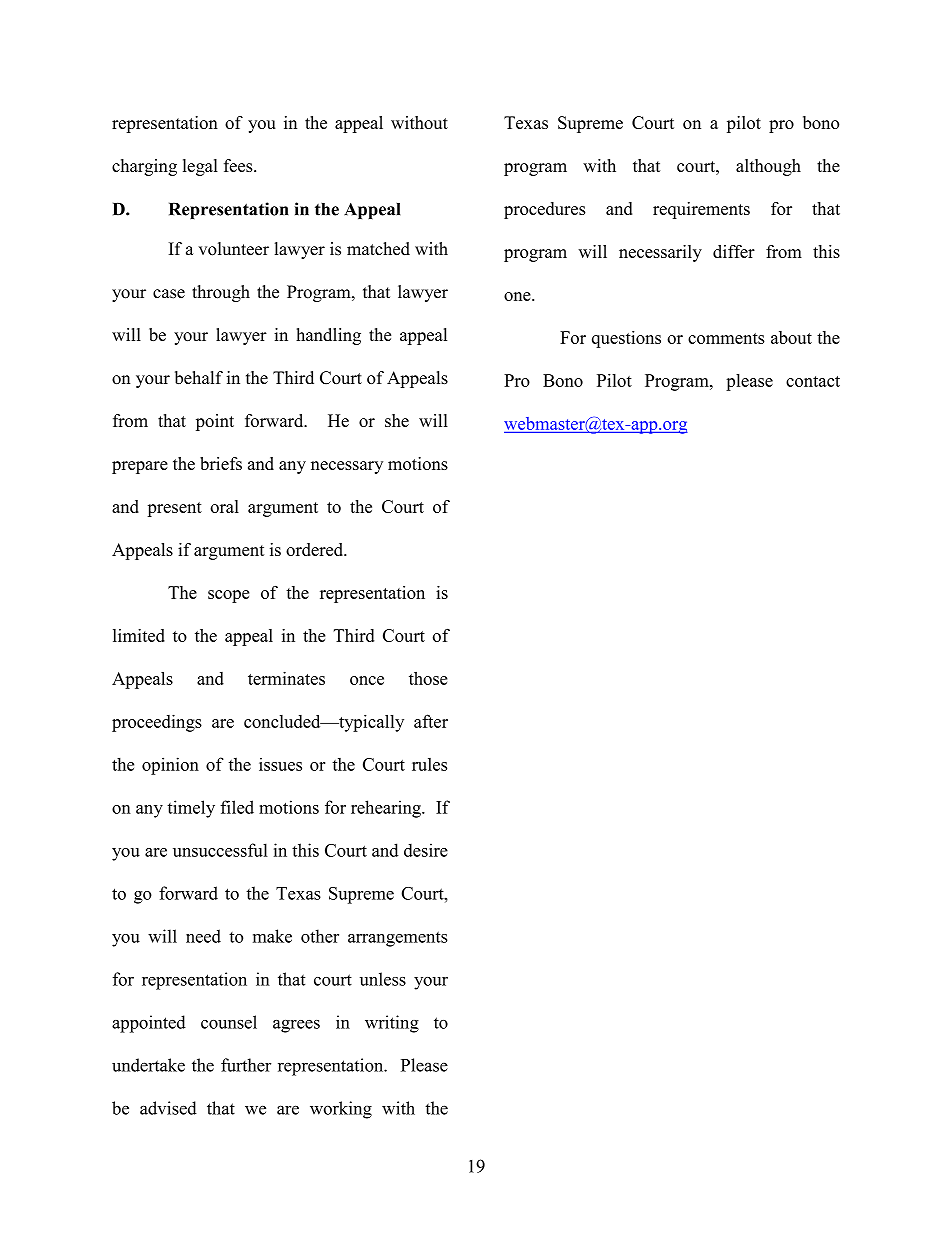  What do you see at coordinates (431, 721) in the page?
I see `after` at bounding box center [431, 721].
